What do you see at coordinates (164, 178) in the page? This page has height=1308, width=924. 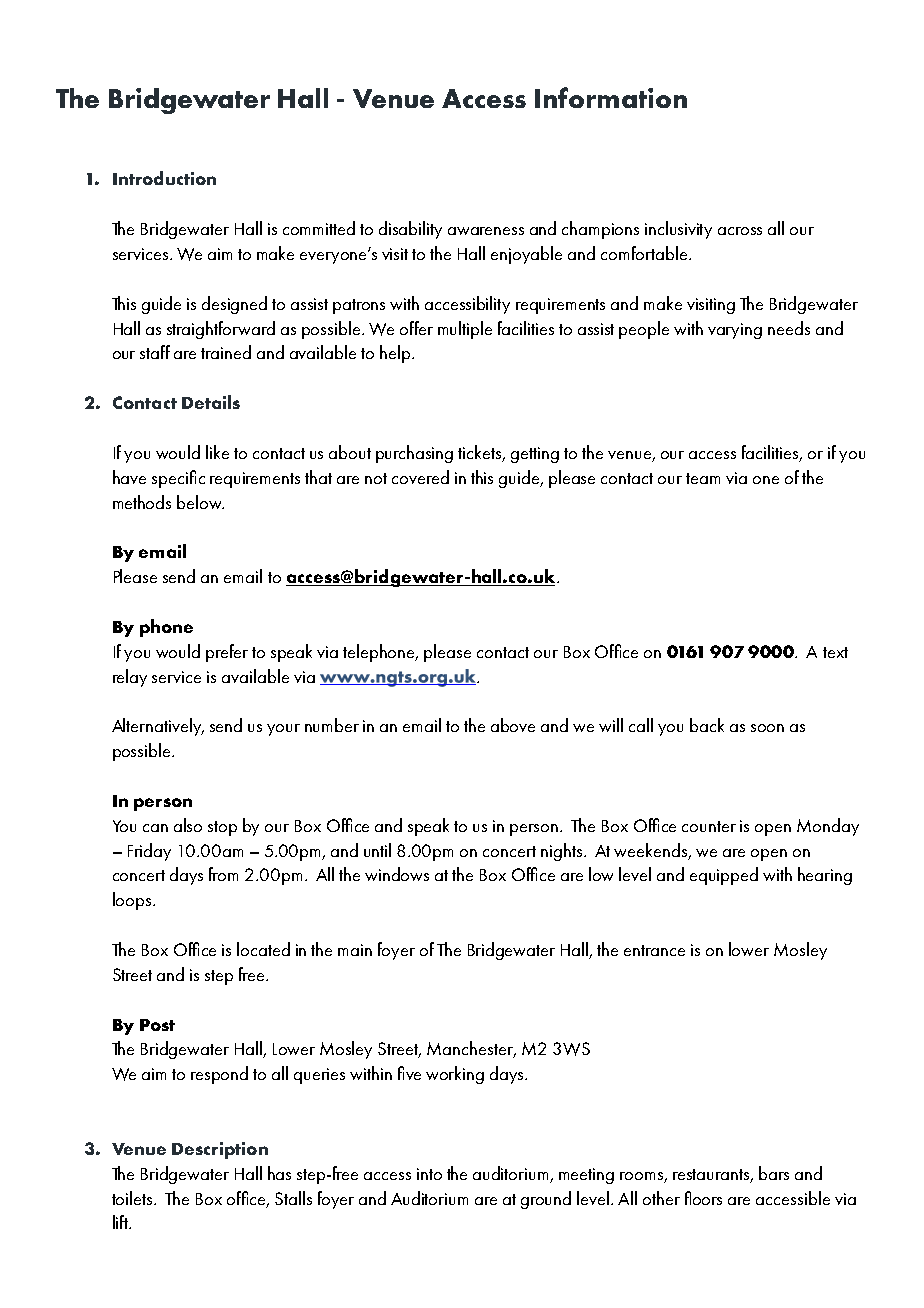 I see `Introduction` at bounding box center [164, 178].
